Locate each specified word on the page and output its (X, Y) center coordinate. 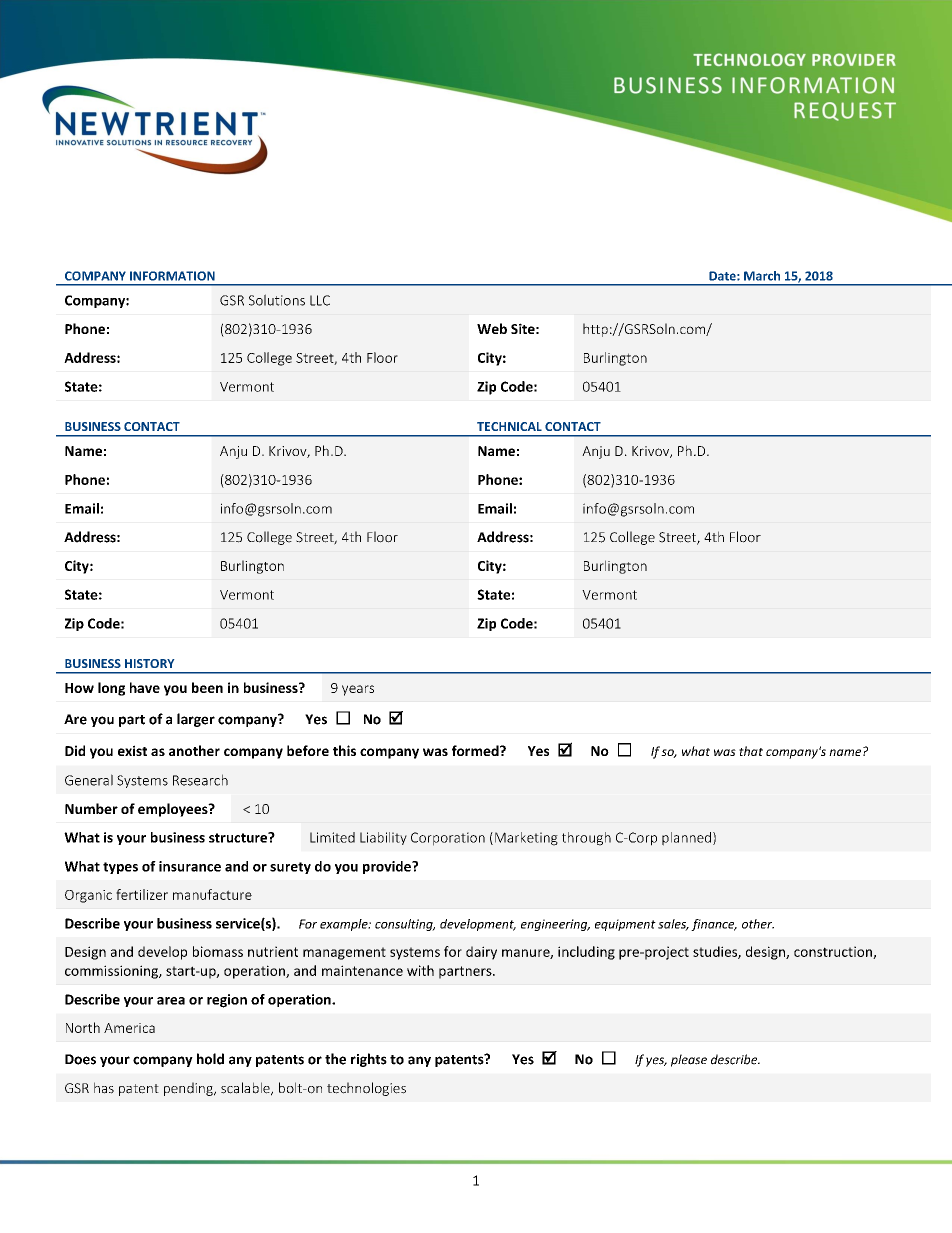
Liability (383, 838)
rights (369, 1060)
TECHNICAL (509, 426)
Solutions (277, 300)
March (762, 276)
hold (210, 1059)
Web (492, 328)
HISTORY (149, 663)
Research (200, 780)
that (751, 751)
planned (686, 839)
